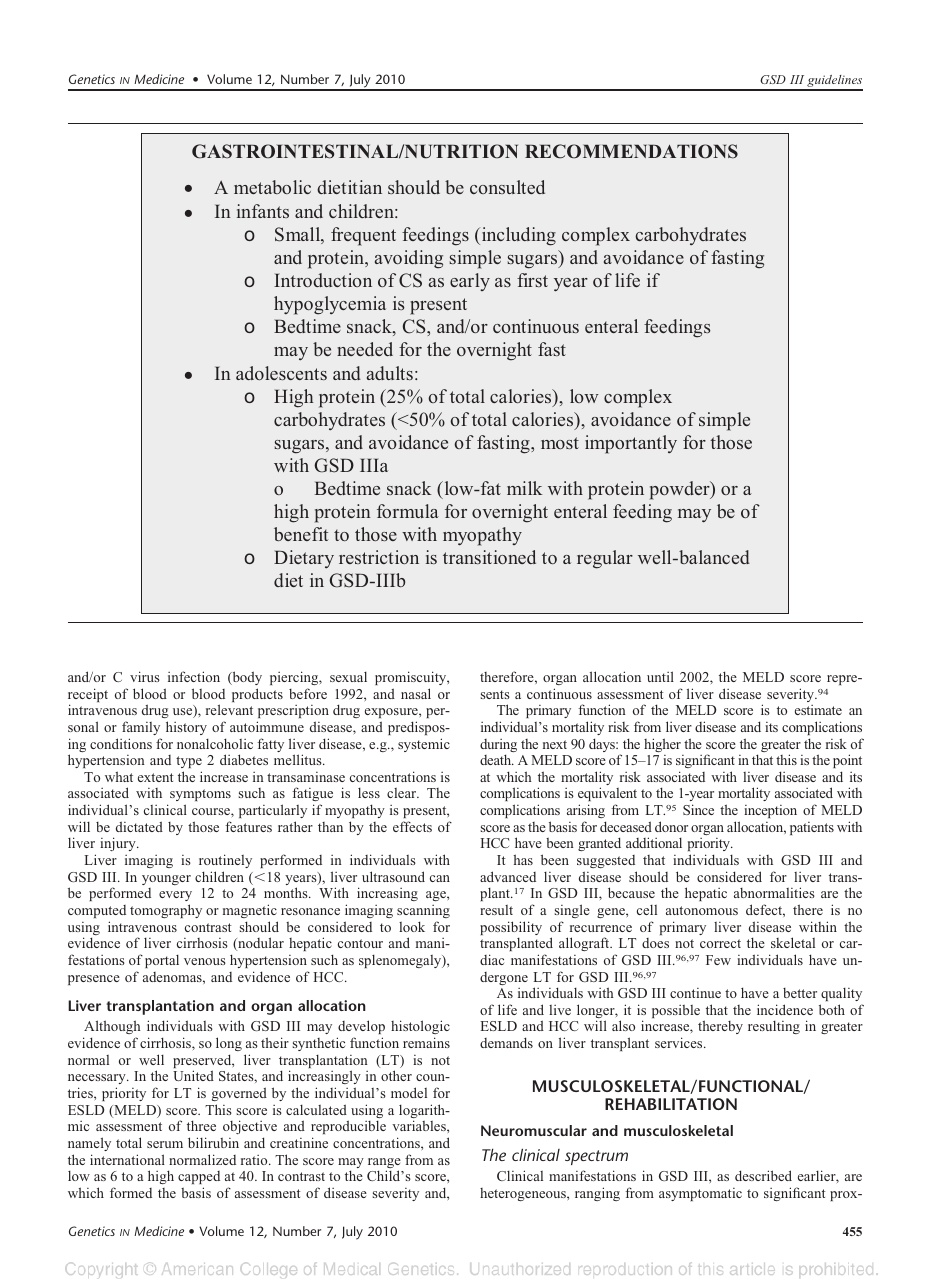 This image has width=928, height=1288. What do you see at coordinates (660, 676) in the image?
I see `until` at bounding box center [660, 676].
